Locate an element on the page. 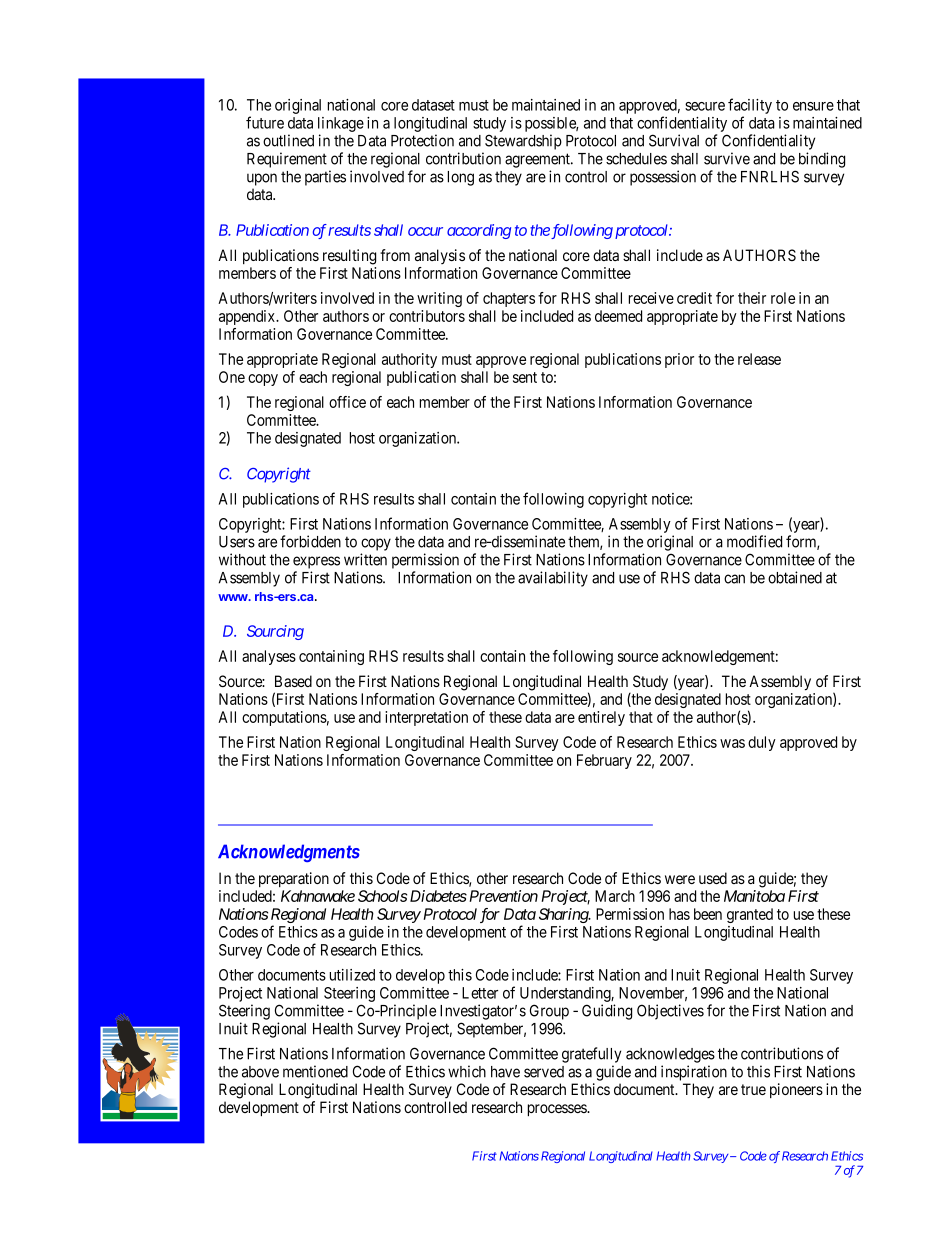 This image has width=952, height=1233. outlined is located at coordinates (288, 140).
